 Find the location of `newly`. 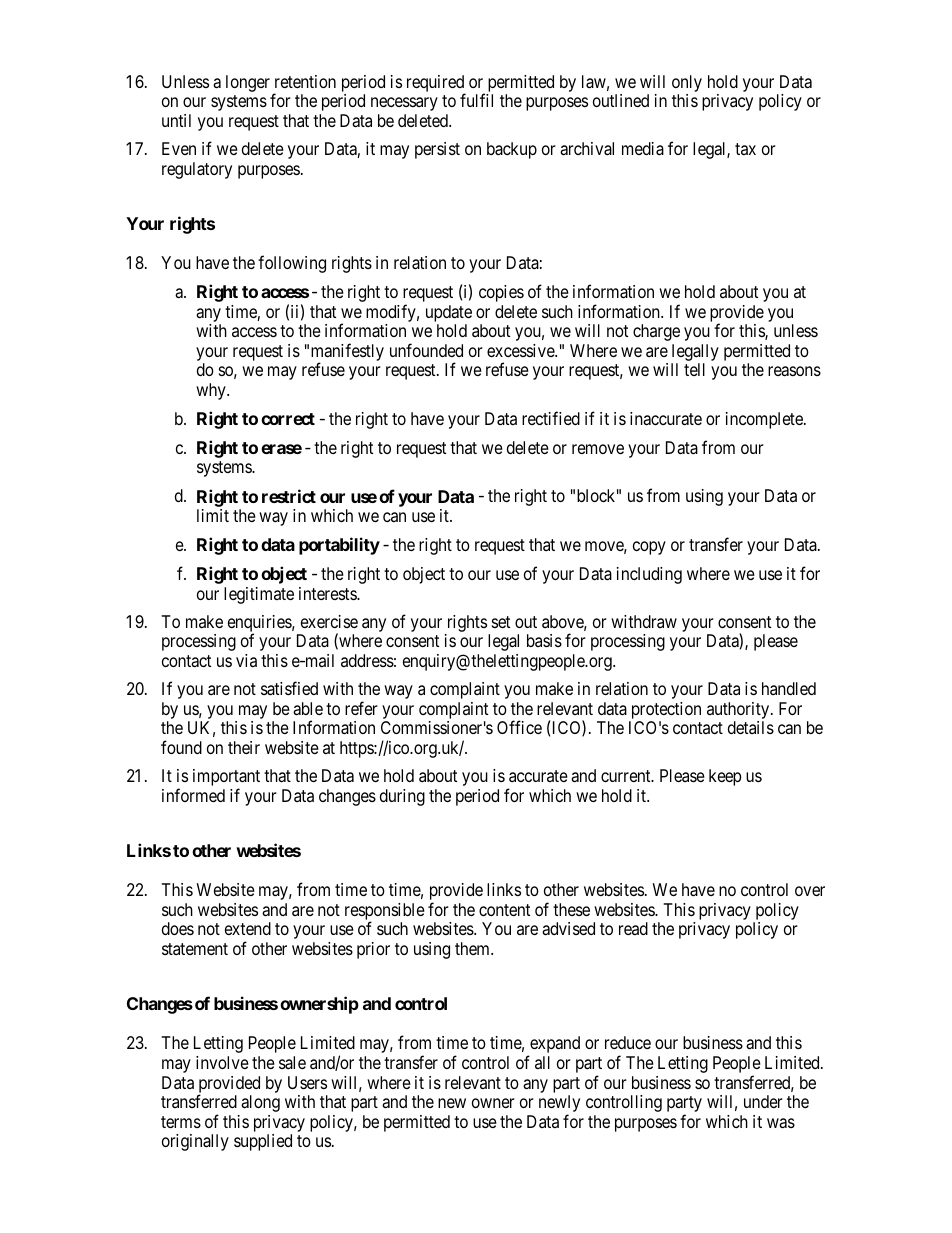

newly is located at coordinates (559, 1105).
